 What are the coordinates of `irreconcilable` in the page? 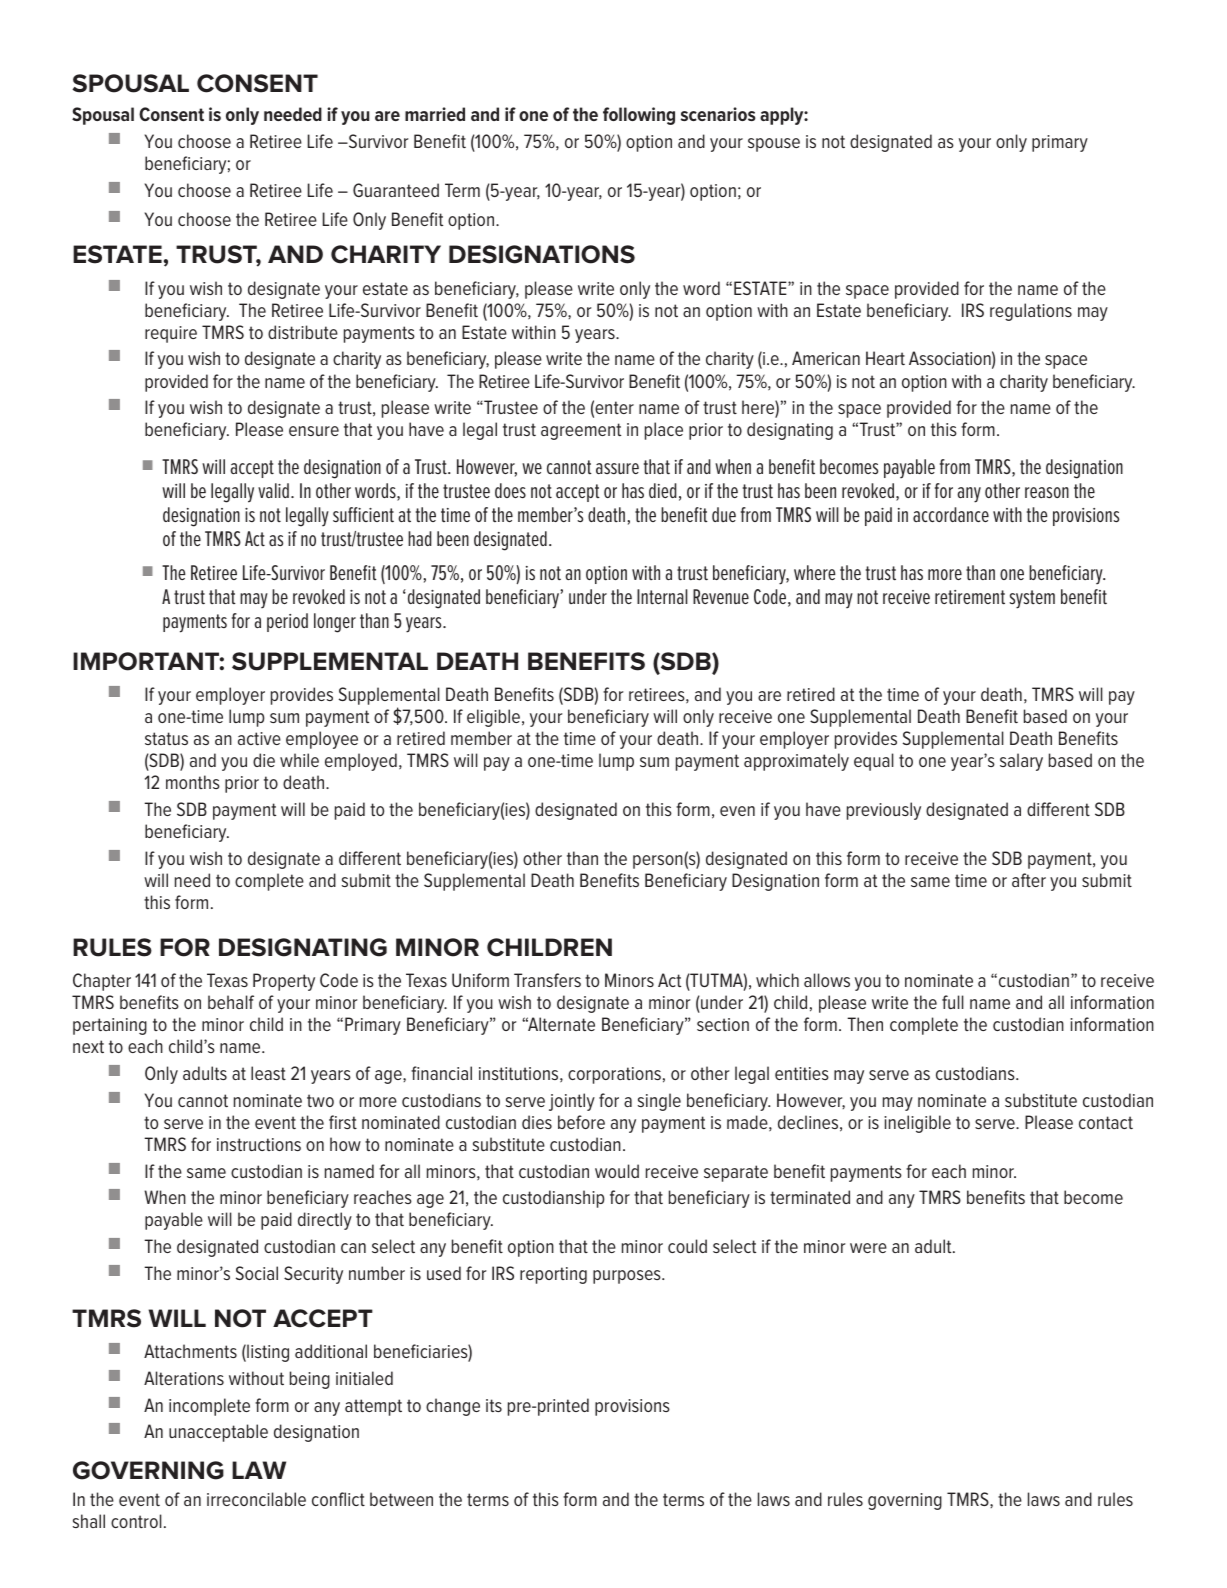 It's located at (256, 1499).
